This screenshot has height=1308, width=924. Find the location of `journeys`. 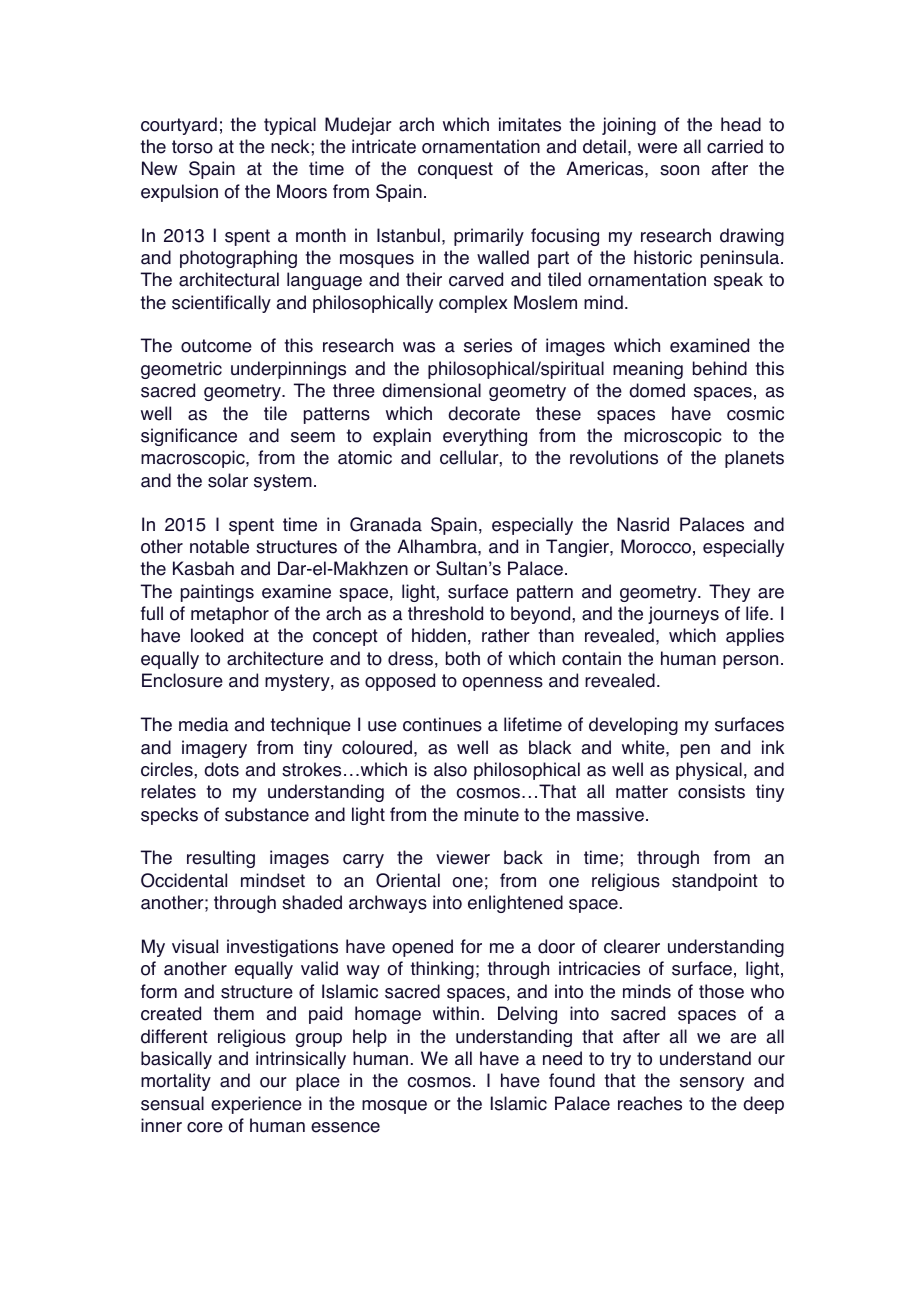

journeys is located at coordinates (683, 615).
